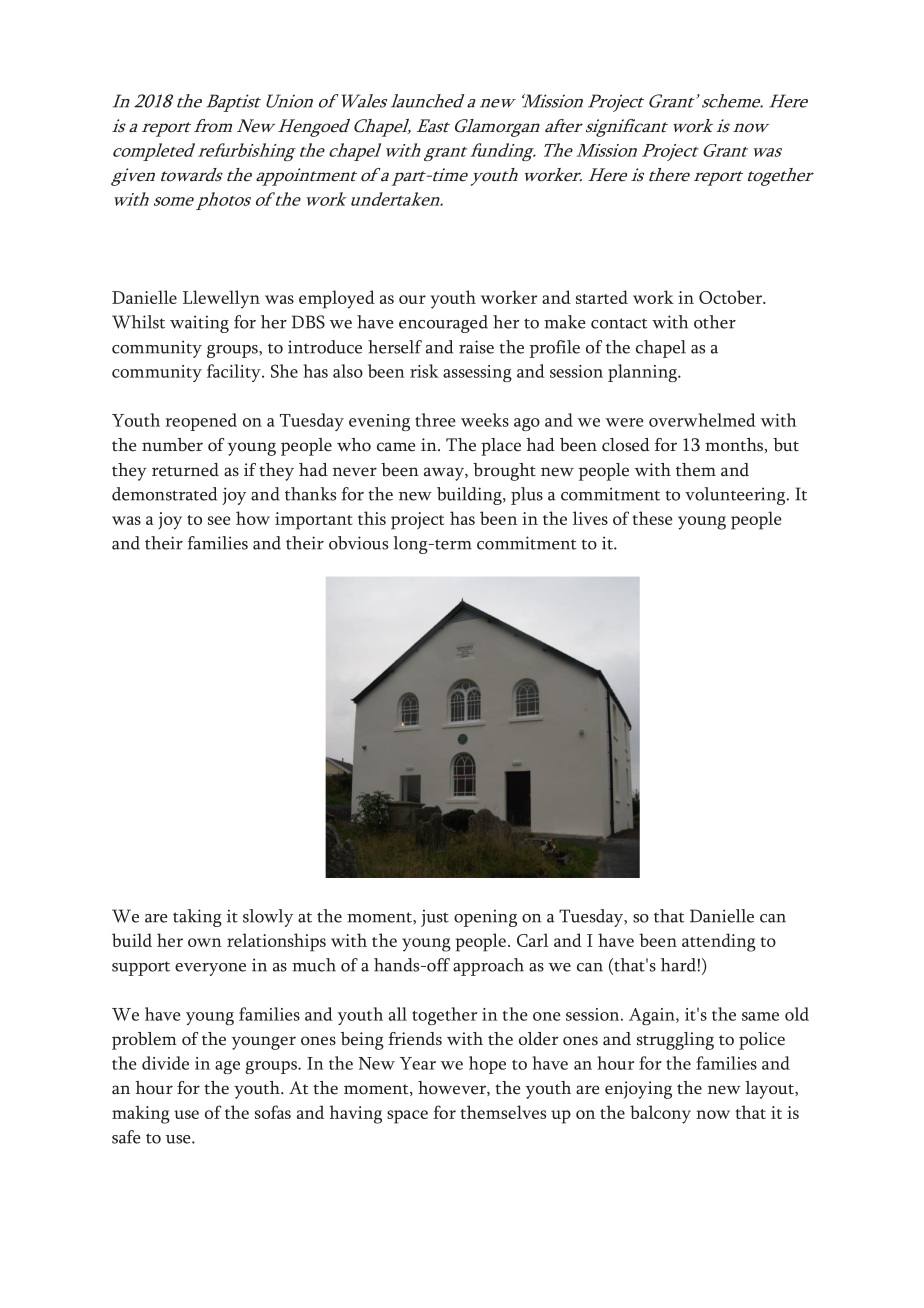 The width and height of the page is (924, 1308). Describe the element at coordinates (407, 1117) in the page. I see `space` at that location.
